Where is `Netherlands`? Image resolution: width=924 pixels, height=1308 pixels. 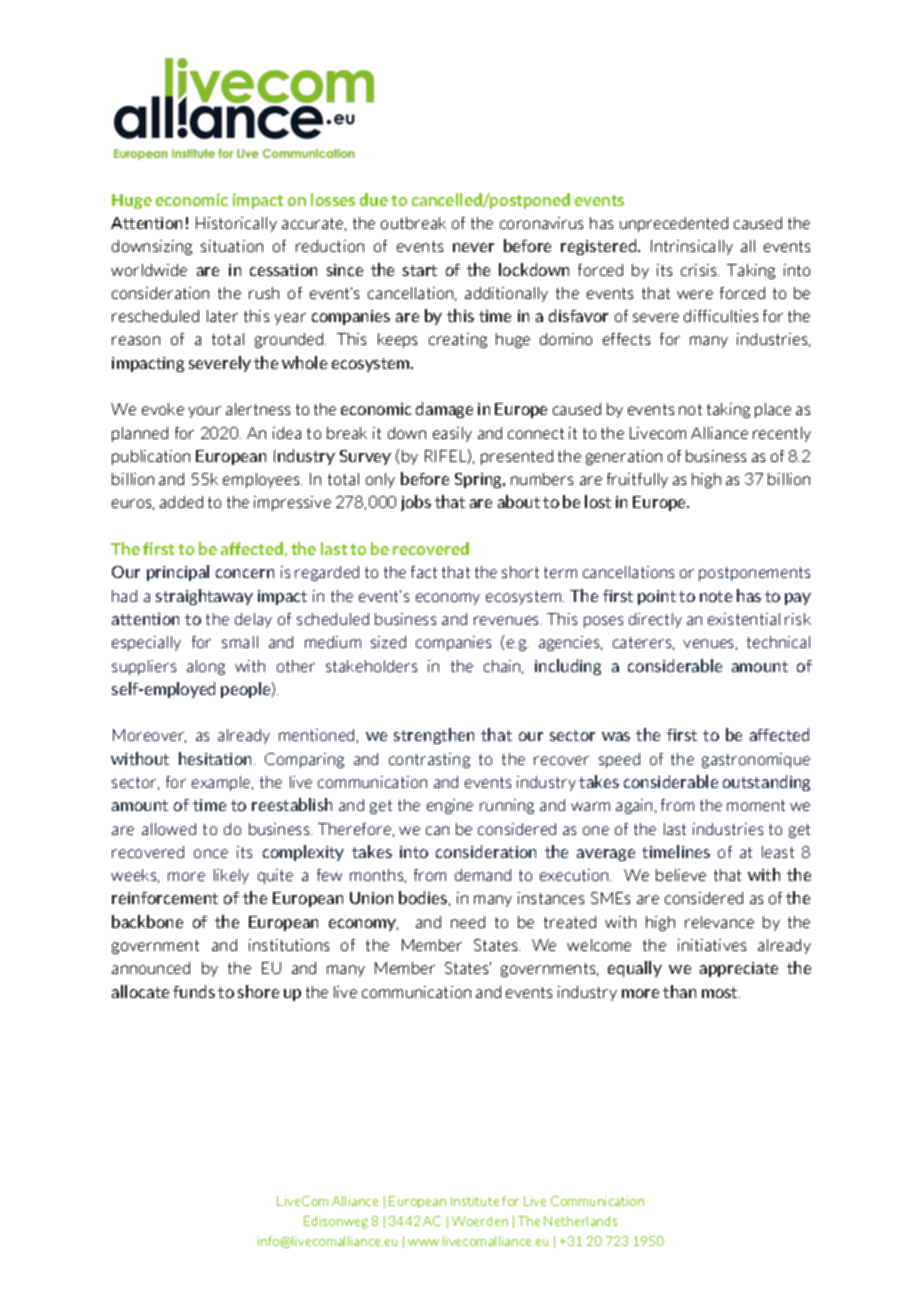
Netherlands is located at coordinates (580, 1221).
